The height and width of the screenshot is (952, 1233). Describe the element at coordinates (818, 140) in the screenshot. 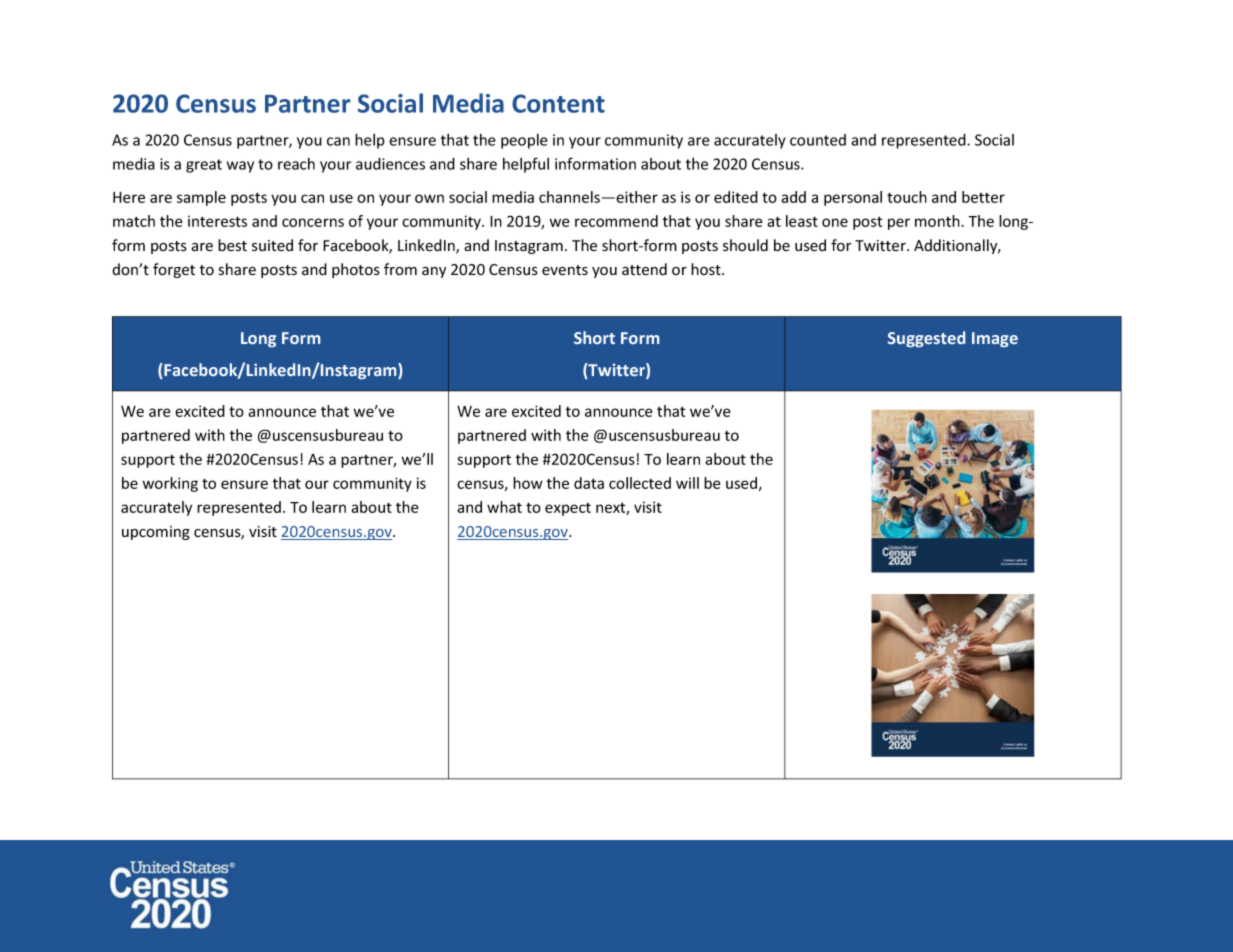

I see `counted` at that location.
